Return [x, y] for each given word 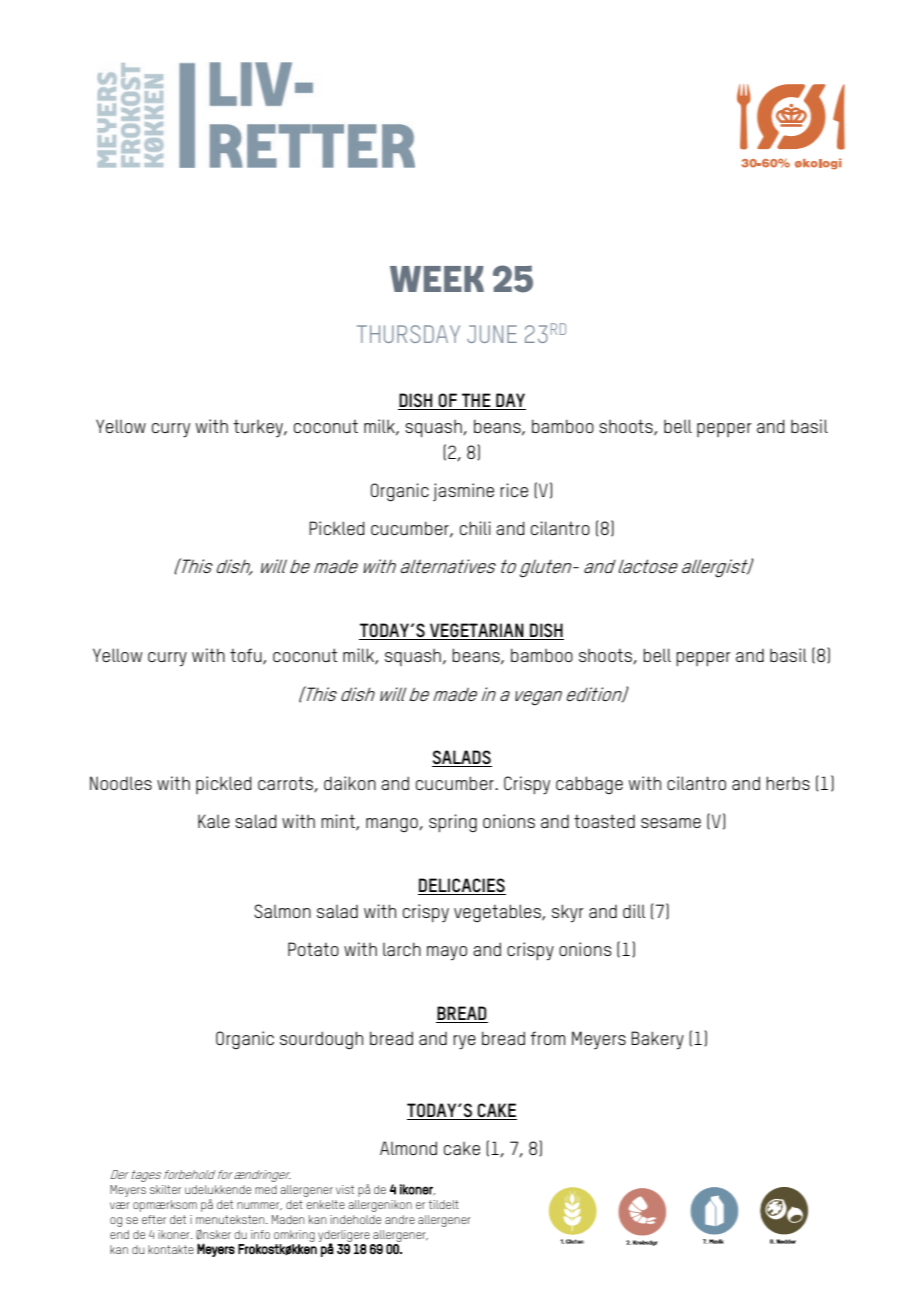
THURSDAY [408, 334]
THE [476, 401]
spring [453, 823]
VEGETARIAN [477, 630]
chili [475, 528]
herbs [788, 783]
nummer [259, 1206]
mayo [447, 953]
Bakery [657, 1040]
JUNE [492, 334]
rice [514, 490]
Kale [214, 821]
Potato [313, 949]
